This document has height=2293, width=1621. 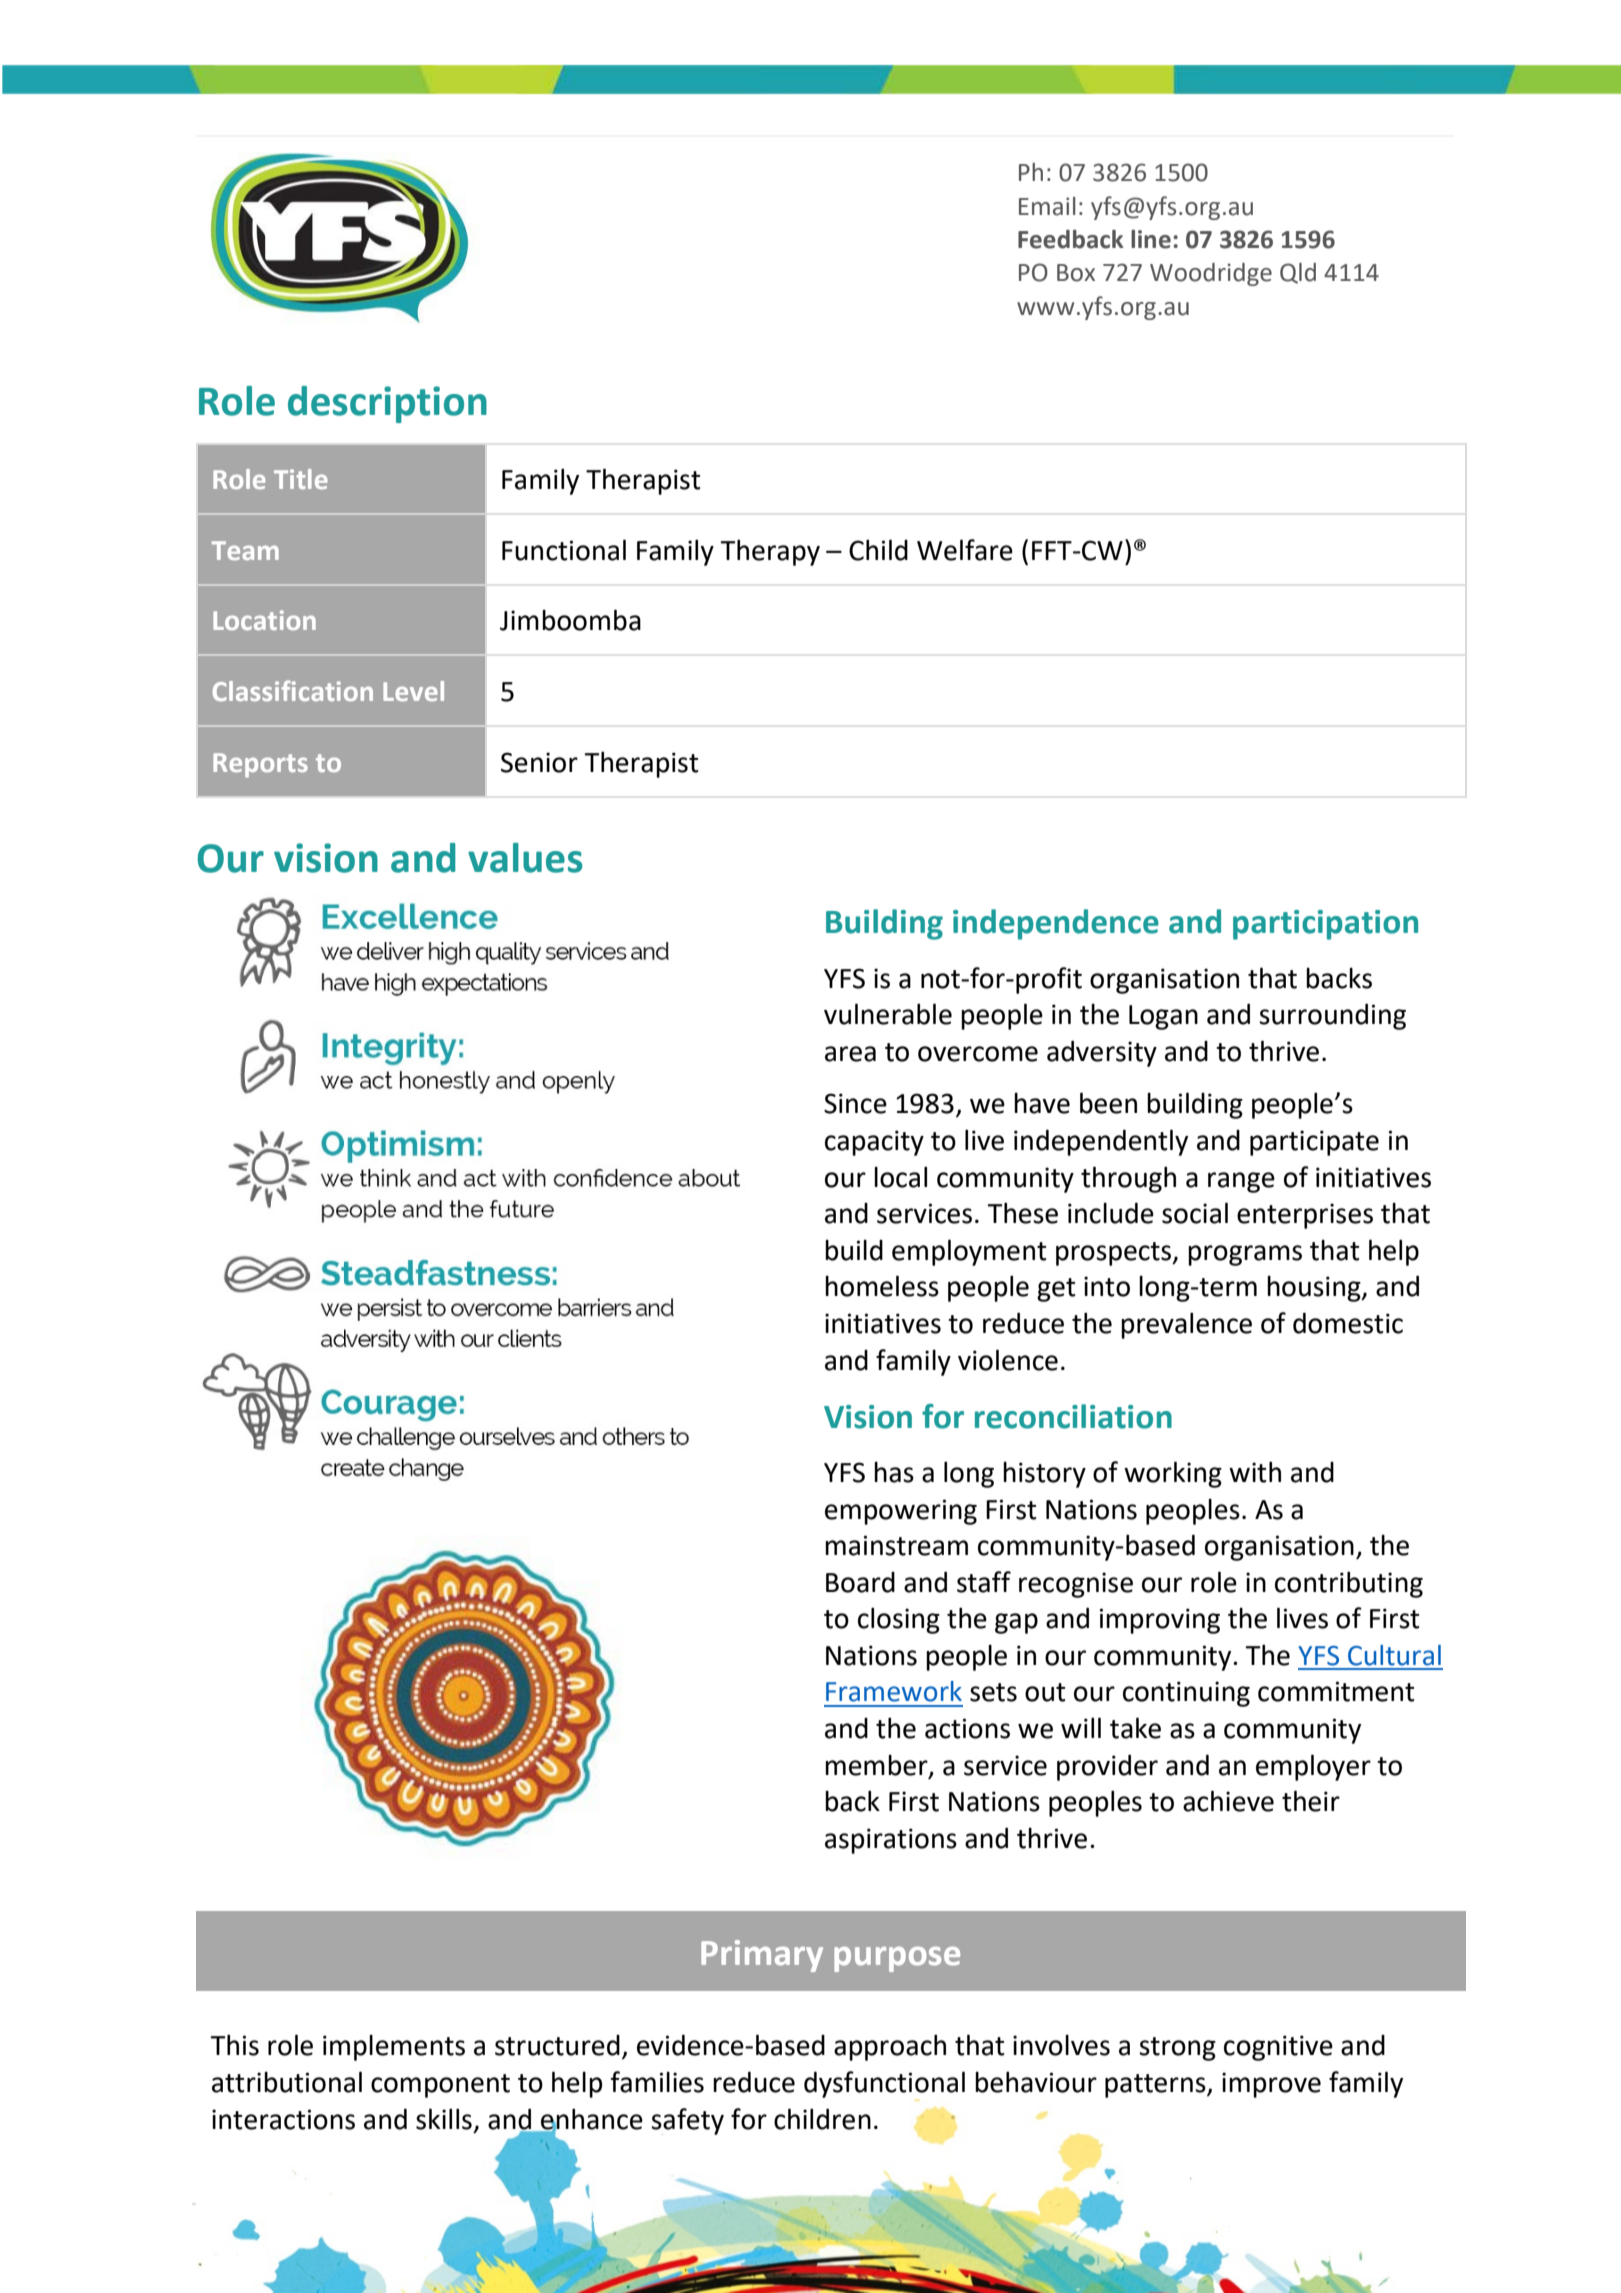 What do you see at coordinates (770, 552) in the document?
I see `Therapy` at bounding box center [770, 552].
